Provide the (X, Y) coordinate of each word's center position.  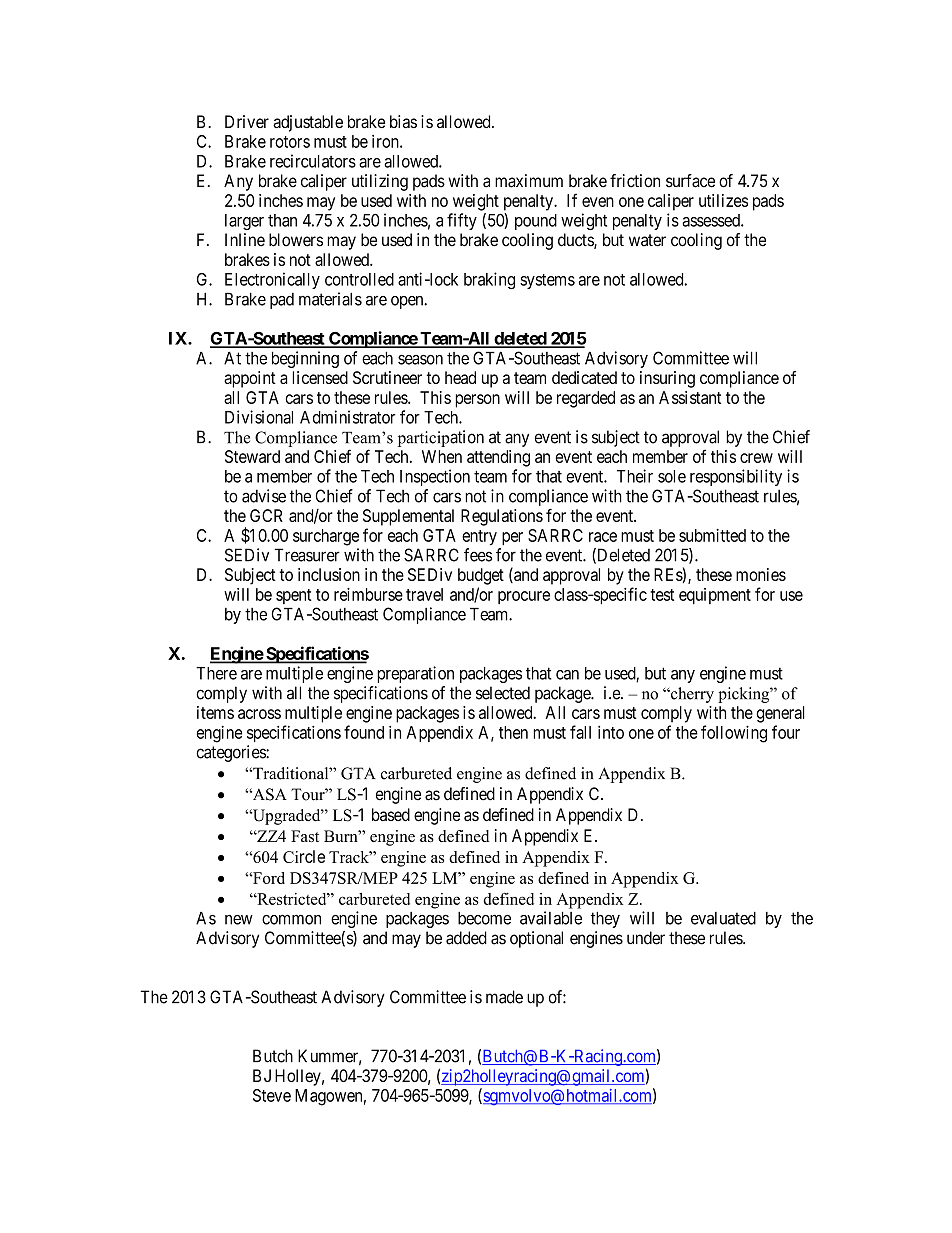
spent (294, 596)
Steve (272, 1095)
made (504, 997)
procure (524, 597)
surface (690, 181)
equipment (715, 596)
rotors (290, 142)
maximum (529, 181)
